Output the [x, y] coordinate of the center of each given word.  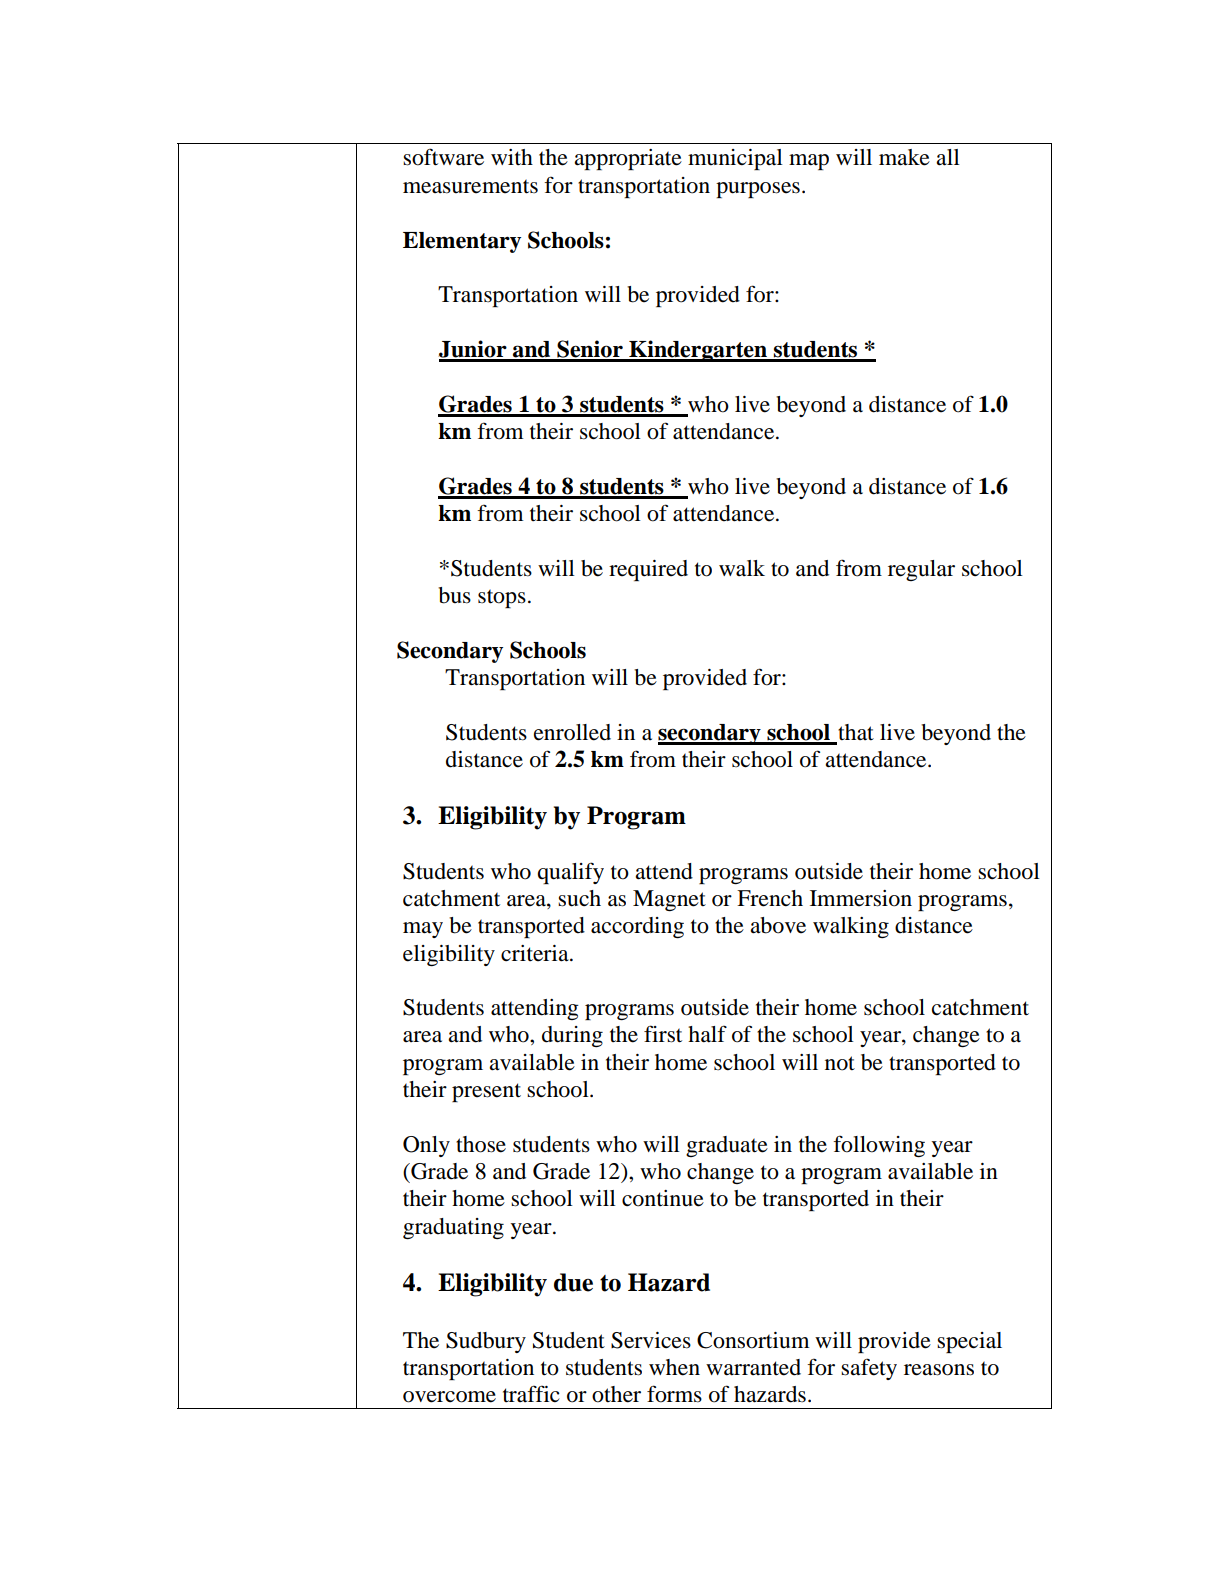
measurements [470, 186]
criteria [536, 953]
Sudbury [486, 1342]
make [904, 157]
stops [502, 598]
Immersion [861, 898]
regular [921, 570]
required [648, 570]
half [707, 1034]
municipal [735, 159]
